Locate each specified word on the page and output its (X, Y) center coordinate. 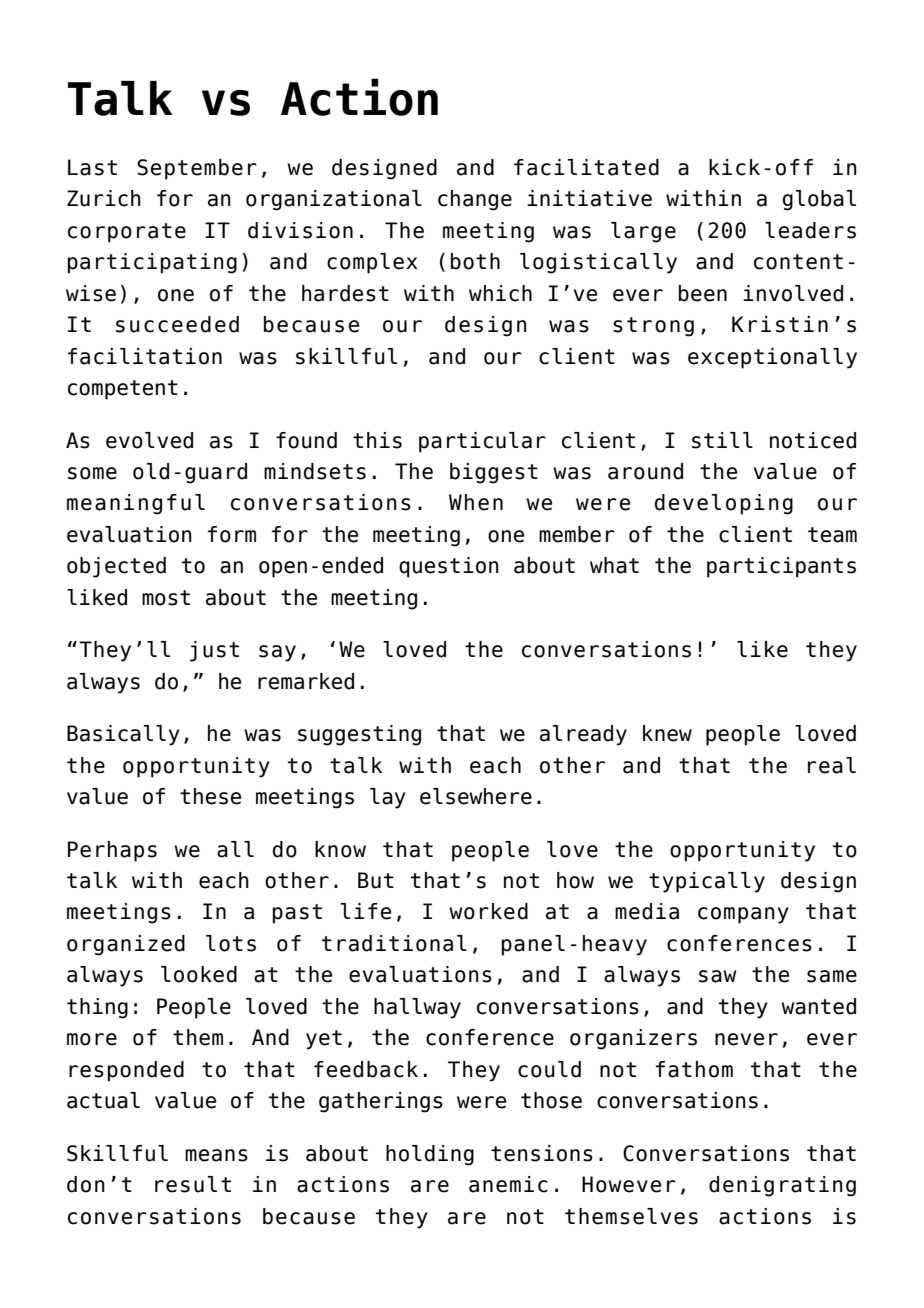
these (210, 796)
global (819, 200)
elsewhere (476, 796)
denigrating (782, 1186)
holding (430, 1155)
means (216, 1155)
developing (724, 504)
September (197, 169)
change (475, 200)
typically (707, 882)
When (476, 502)
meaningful (136, 504)
